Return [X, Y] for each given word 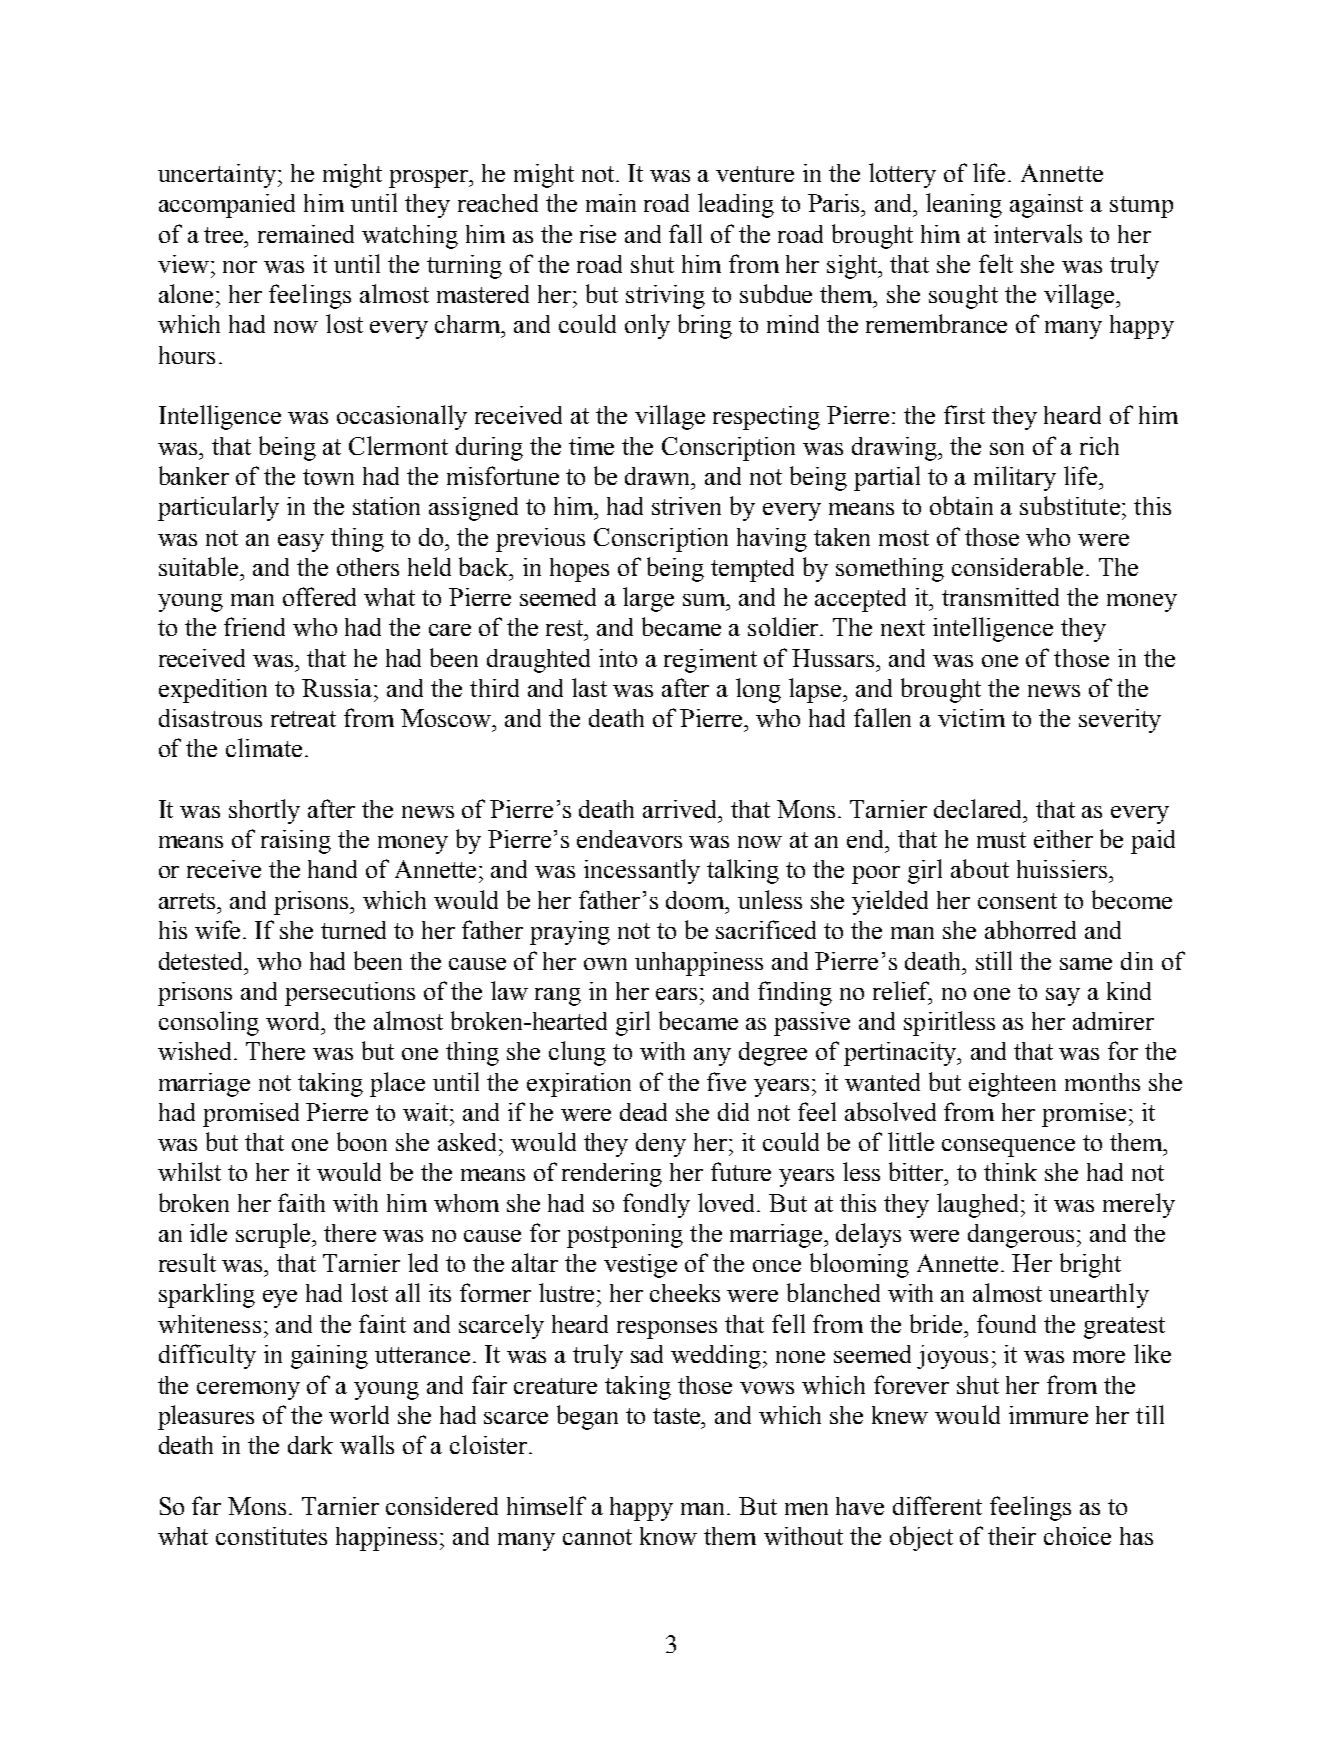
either [1063, 839]
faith [301, 1202]
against [1046, 206]
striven [686, 506]
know [668, 1536]
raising [296, 842]
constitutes [271, 1536]
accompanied [227, 206]
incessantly [642, 871]
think [1010, 1172]
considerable [1017, 566]
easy [301, 543]
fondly [656, 1205]
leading [736, 205]
